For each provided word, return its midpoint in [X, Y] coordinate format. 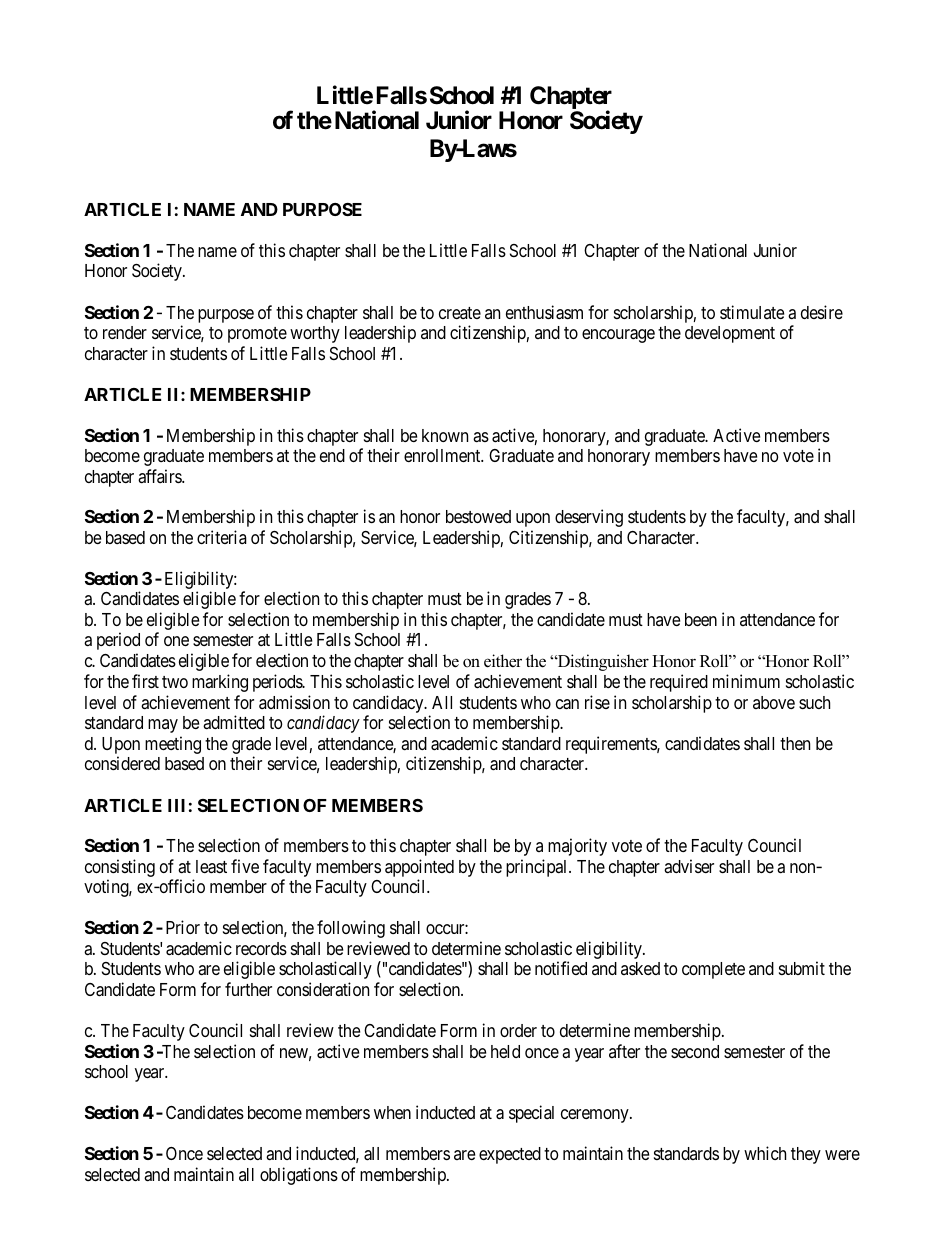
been [701, 619]
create [460, 313]
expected [510, 1155]
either [503, 661]
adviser [689, 866]
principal [538, 868]
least [211, 867]
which [765, 1153]
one [176, 641]
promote [257, 335]
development [730, 334]
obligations [299, 1176]
